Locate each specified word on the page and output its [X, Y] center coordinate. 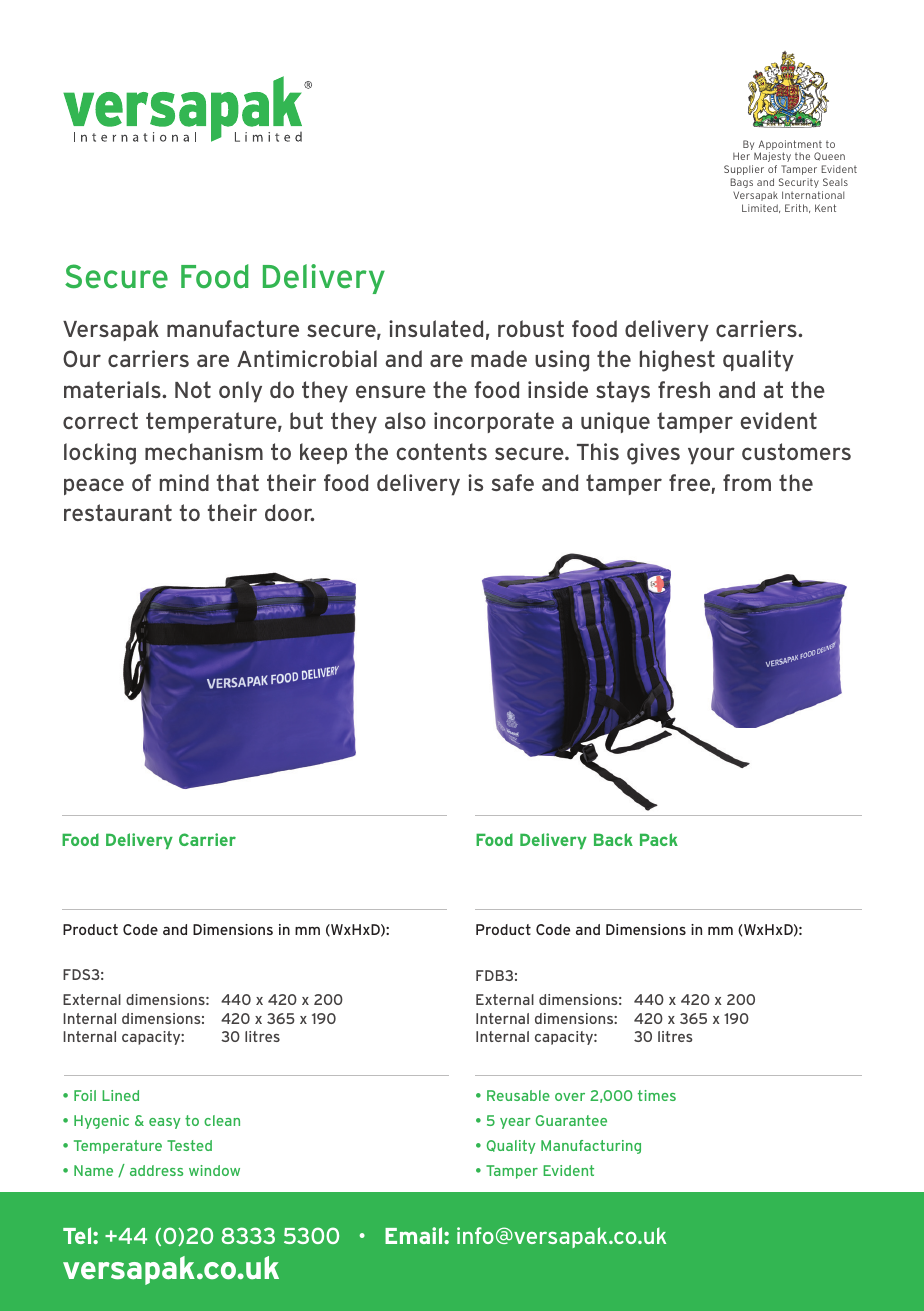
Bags [741, 183]
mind [184, 482]
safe [513, 482]
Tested [189, 1145]
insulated [436, 328]
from [747, 482]
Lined [120, 1095]
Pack [659, 839]
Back [613, 839]
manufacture [233, 328]
